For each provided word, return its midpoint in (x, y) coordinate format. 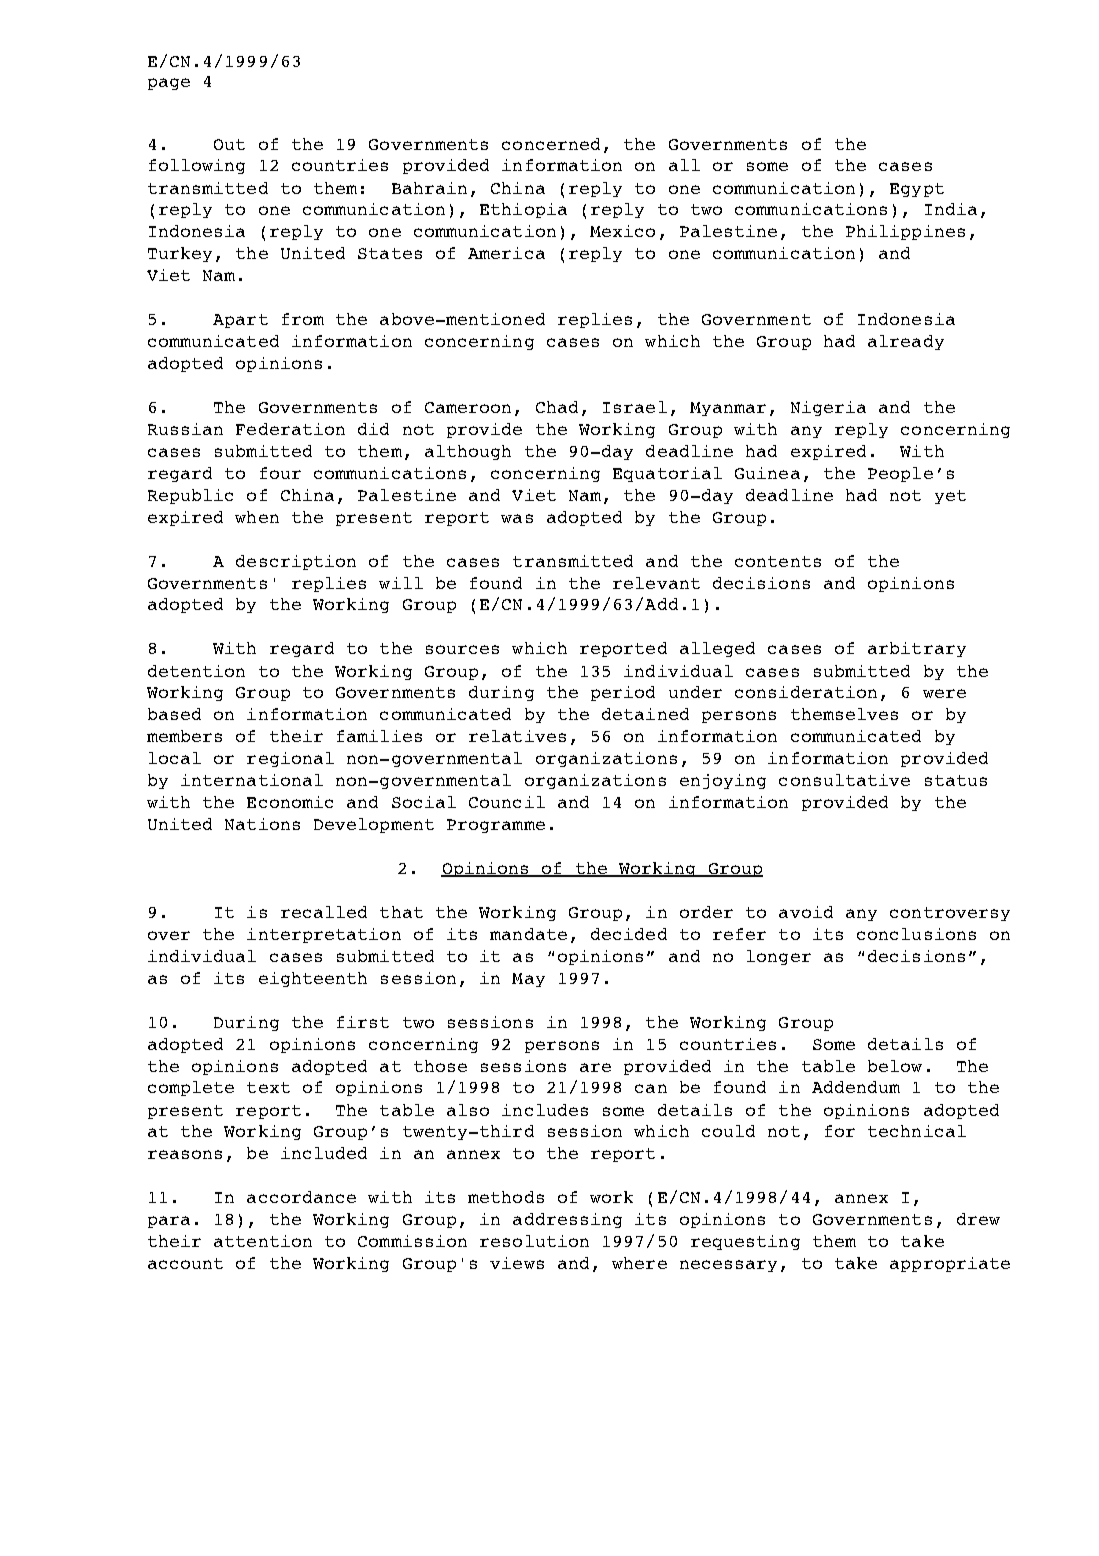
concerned (551, 144)
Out (229, 144)
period (623, 693)
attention (263, 1241)
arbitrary (917, 649)
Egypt (917, 190)
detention (196, 671)
